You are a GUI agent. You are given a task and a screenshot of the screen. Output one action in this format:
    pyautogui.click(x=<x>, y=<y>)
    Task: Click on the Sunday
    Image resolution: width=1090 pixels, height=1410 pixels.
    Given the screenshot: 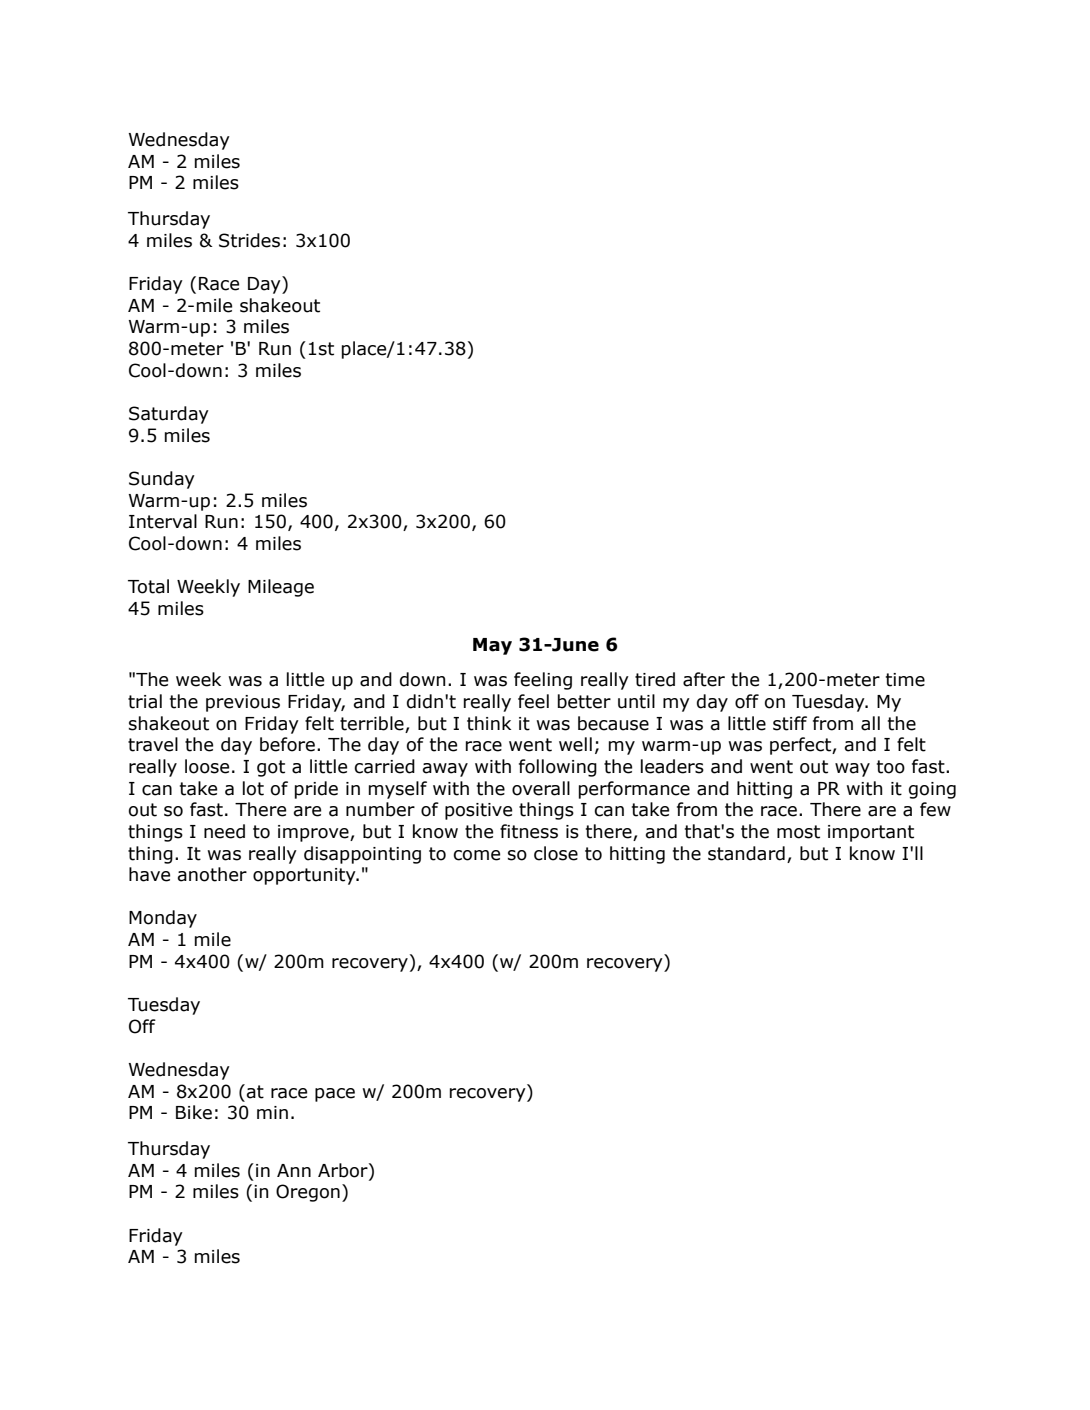 What is the action you would take?
    pyautogui.click(x=162, y=480)
